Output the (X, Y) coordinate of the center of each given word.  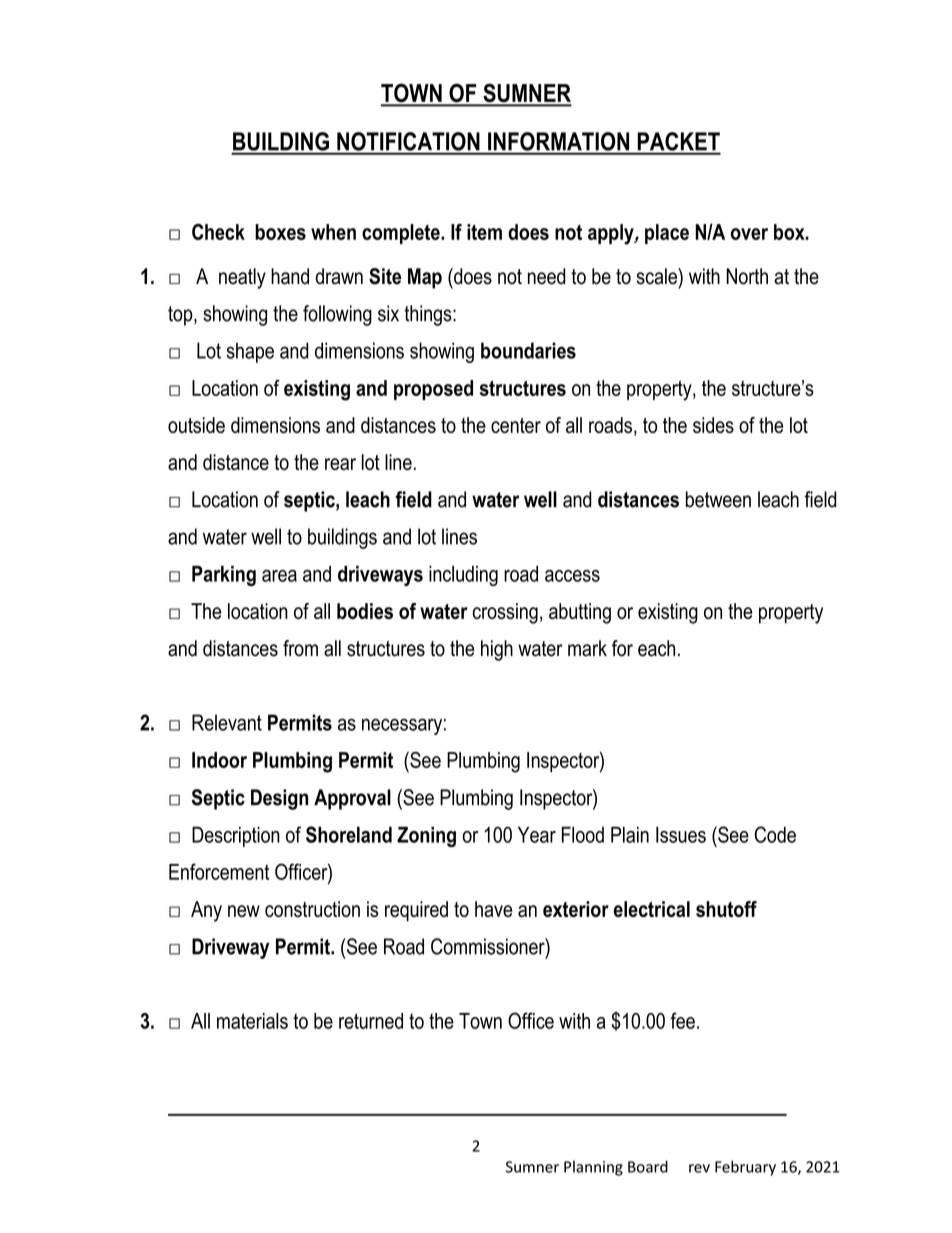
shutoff (726, 909)
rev (699, 1168)
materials (252, 1021)
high (497, 650)
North (747, 276)
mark (587, 648)
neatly (242, 278)
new (244, 911)
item (484, 232)
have (494, 909)
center (516, 425)
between (718, 499)
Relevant (227, 722)
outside (196, 425)
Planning (593, 1168)
